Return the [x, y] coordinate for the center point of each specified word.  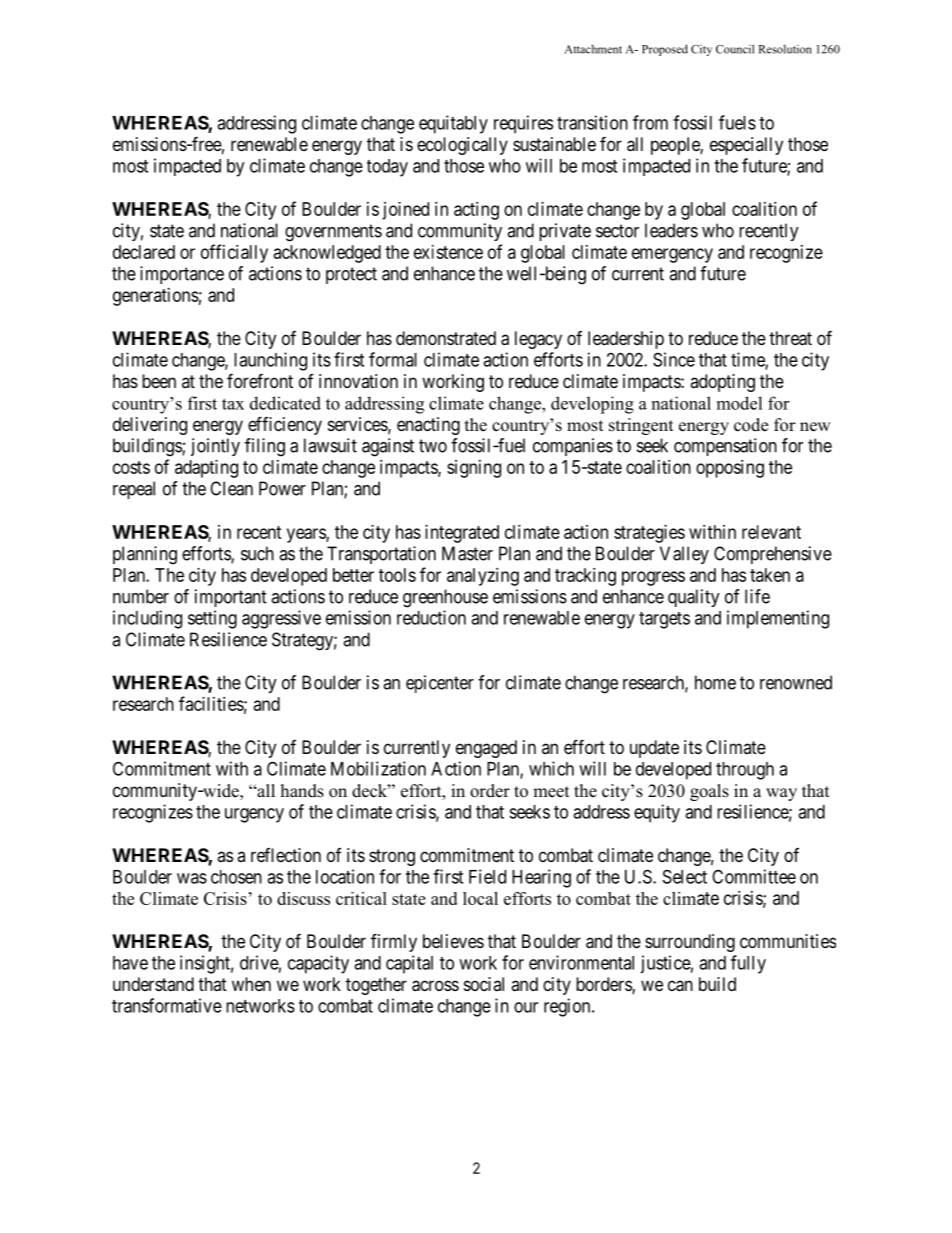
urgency [254, 815]
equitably [453, 124]
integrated [462, 534]
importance [182, 275]
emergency [672, 255]
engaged [486, 749]
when [251, 984]
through [745, 771]
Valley [684, 555]
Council [735, 49]
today [387, 168]
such [257, 553]
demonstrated [446, 338]
